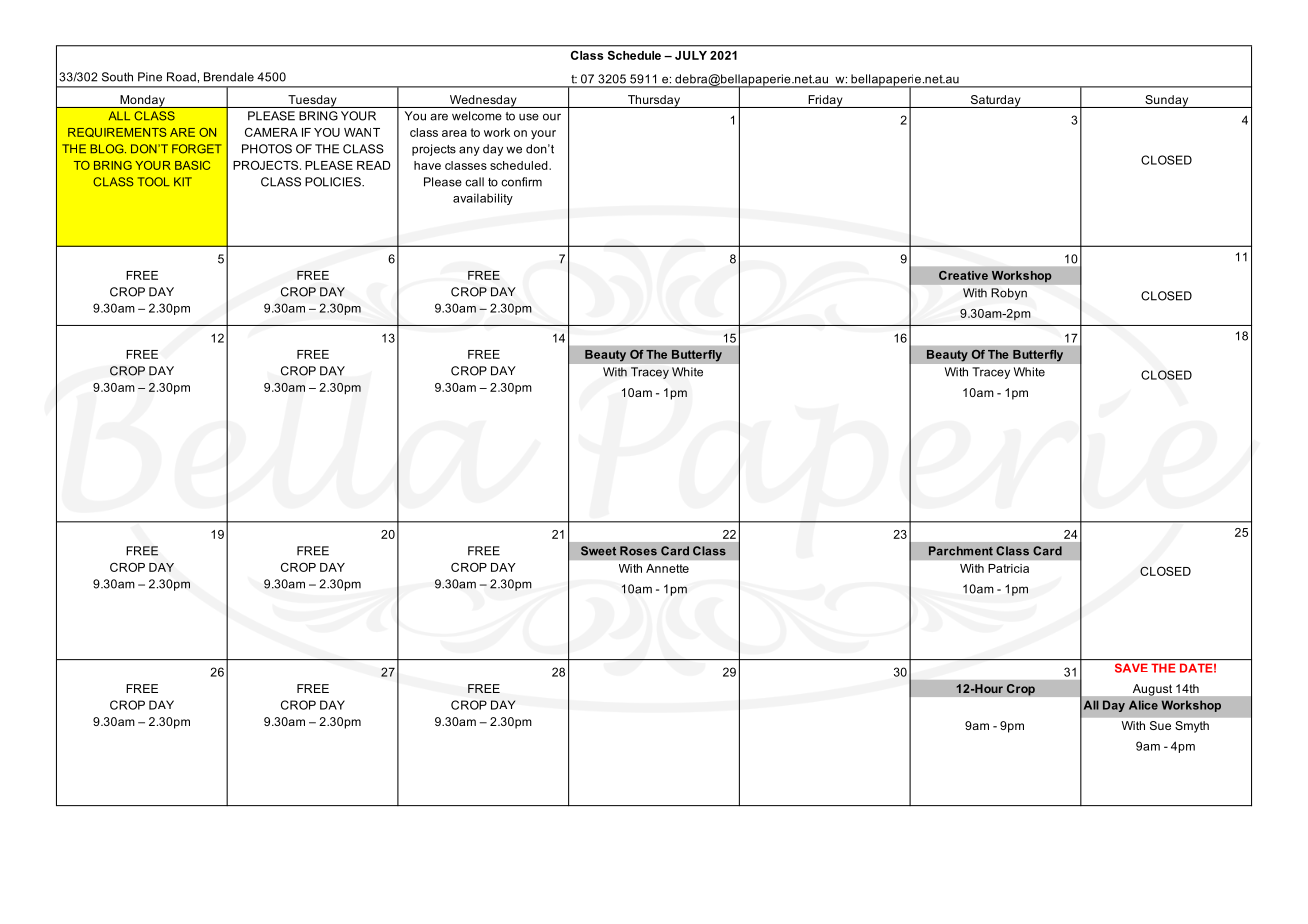  What do you see at coordinates (638, 551) in the document?
I see `Roses` at bounding box center [638, 551].
